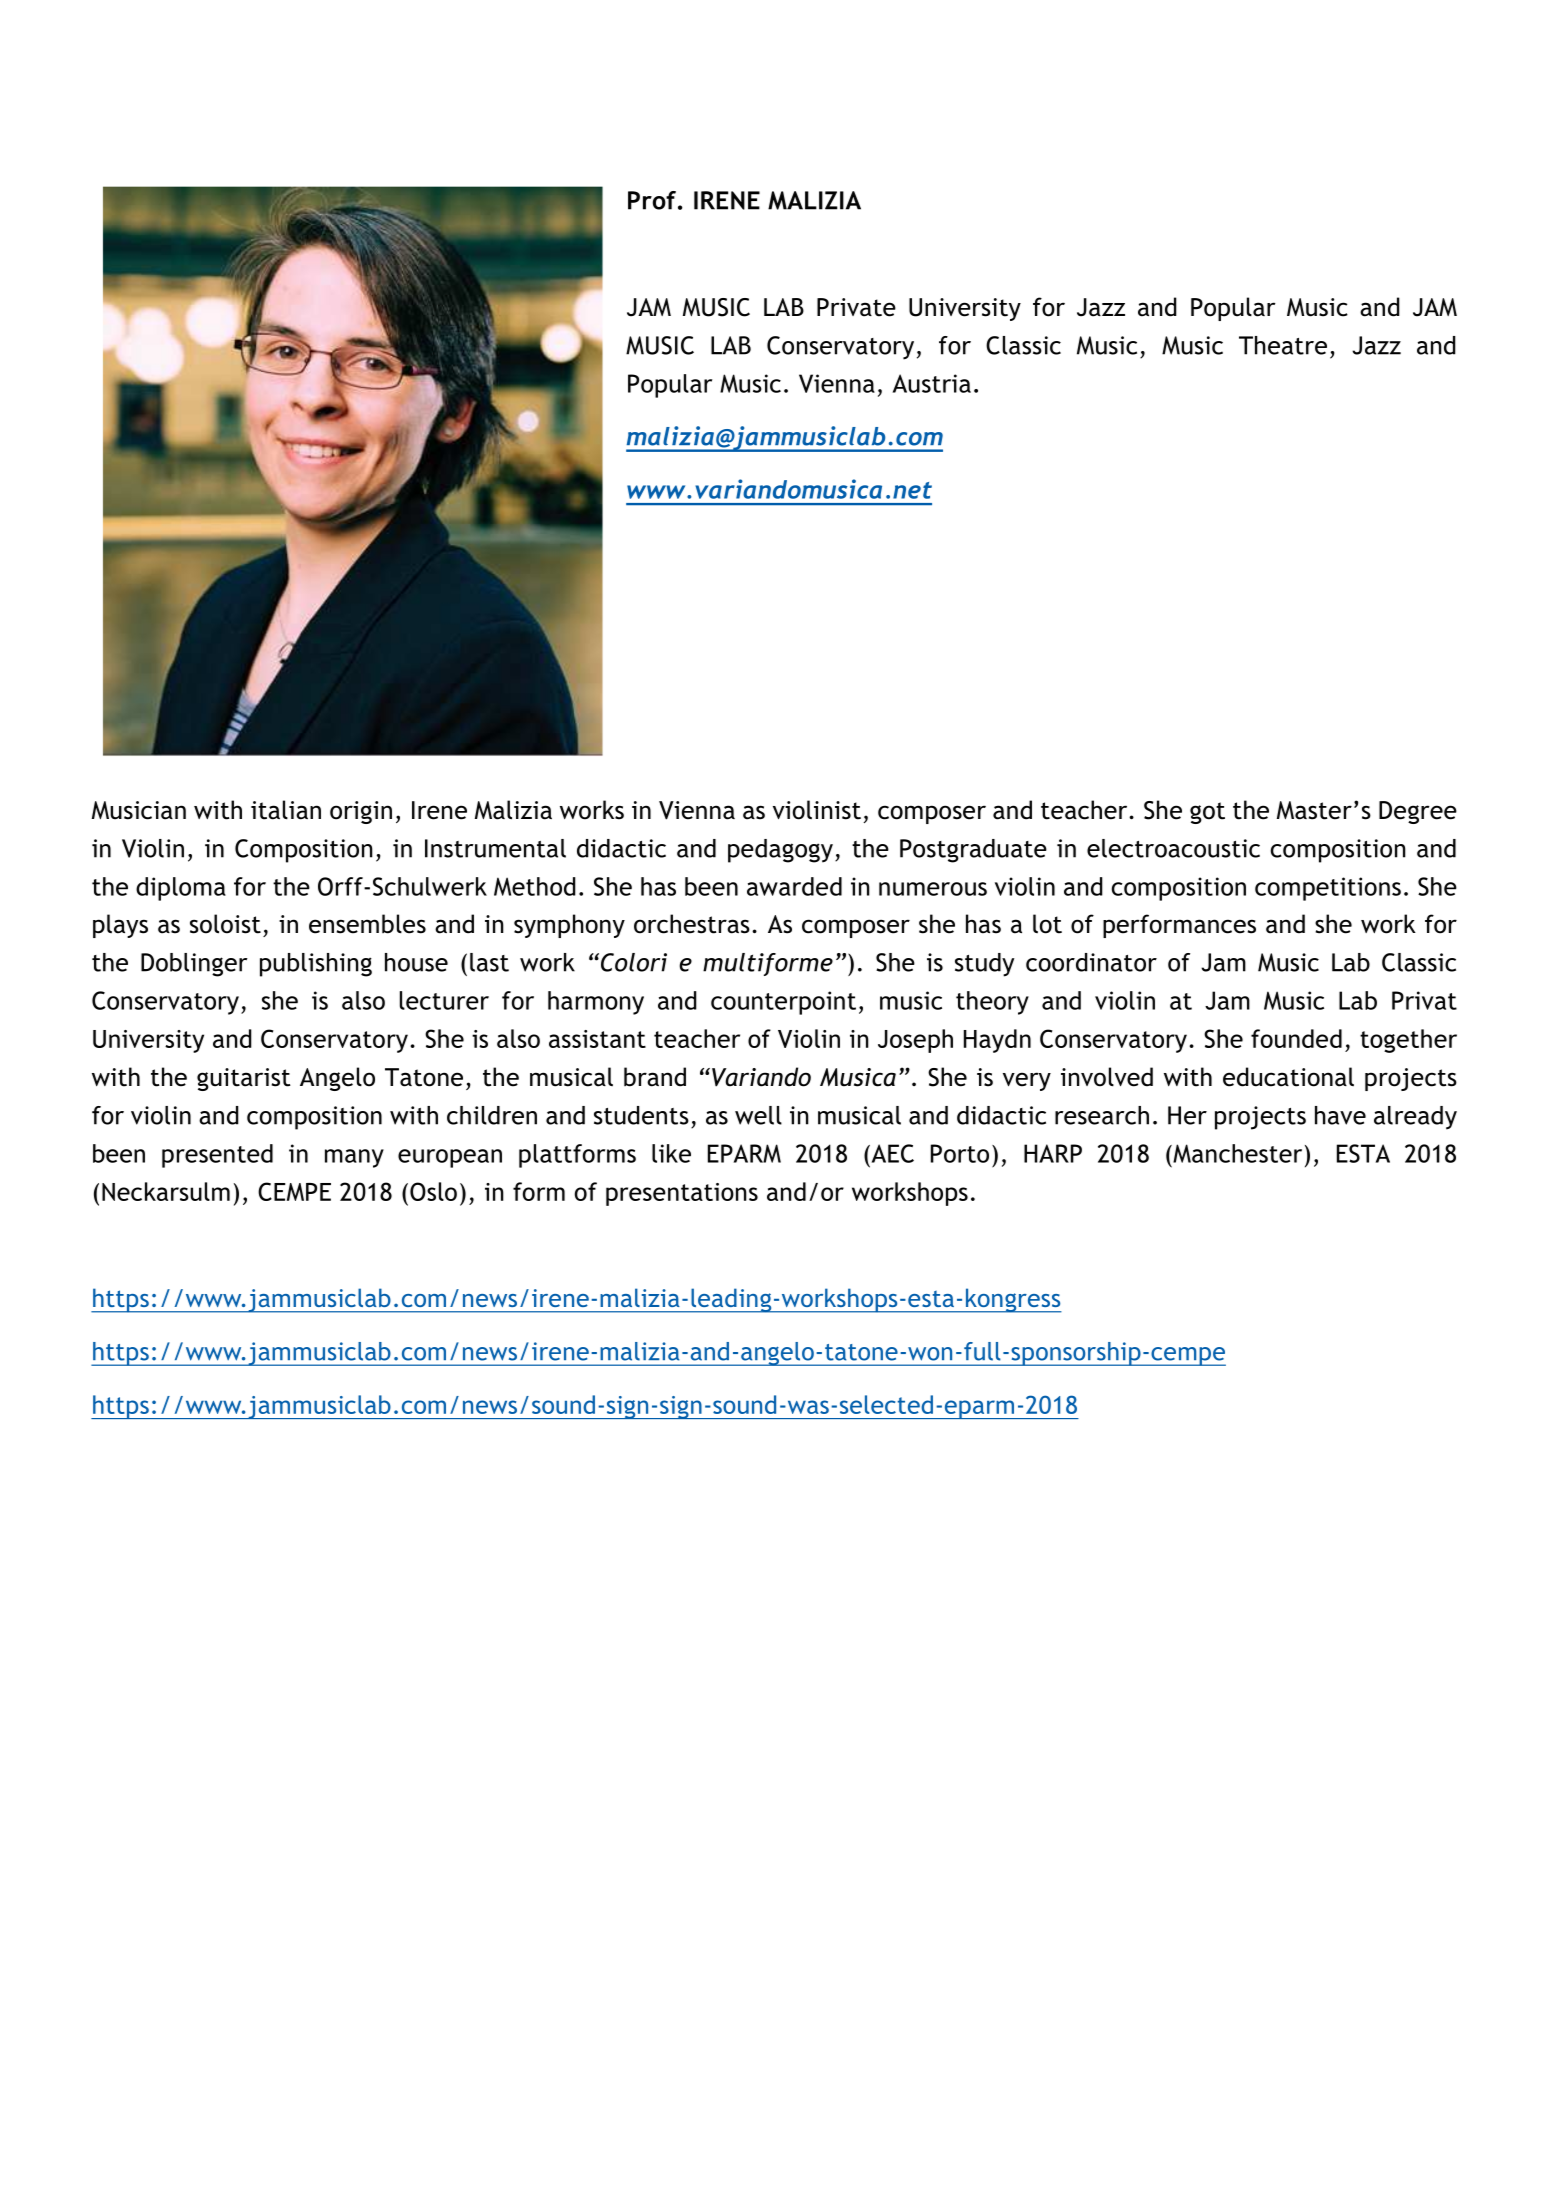 This screenshot has height=2190, width=1548. Describe the element at coordinates (1418, 812) in the screenshot. I see `Degree` at that location.
